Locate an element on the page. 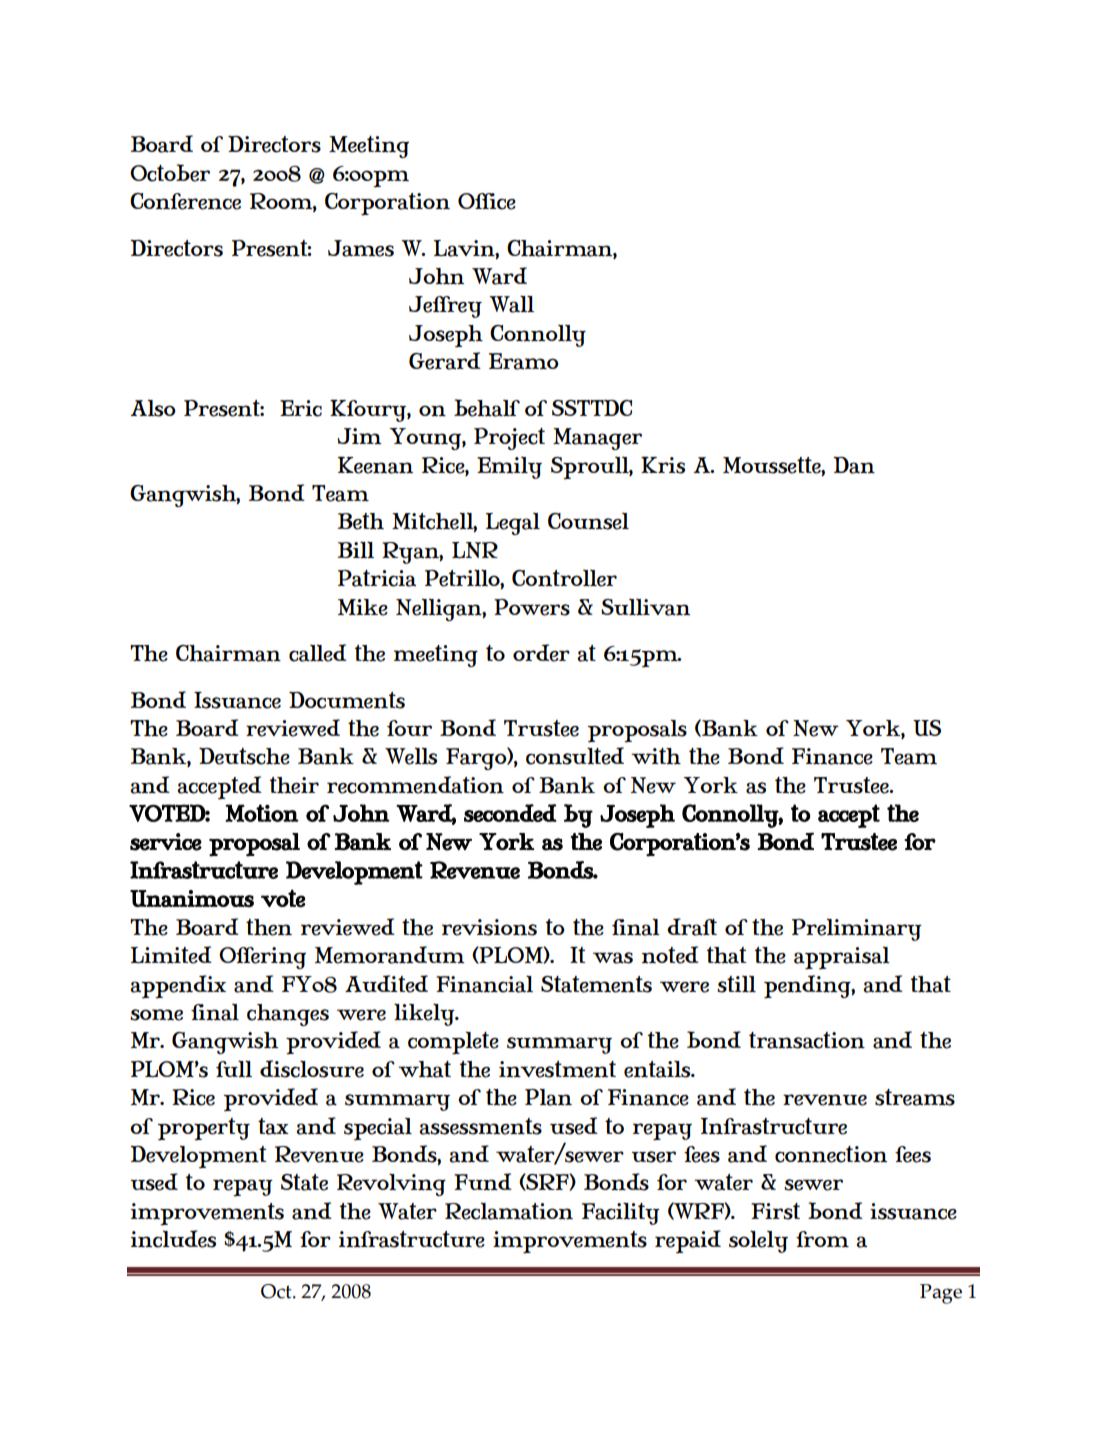 Image resolution: width=1108 pixels, height=1434 pixels. Reclamation is located at coordinates (509, 1211).
